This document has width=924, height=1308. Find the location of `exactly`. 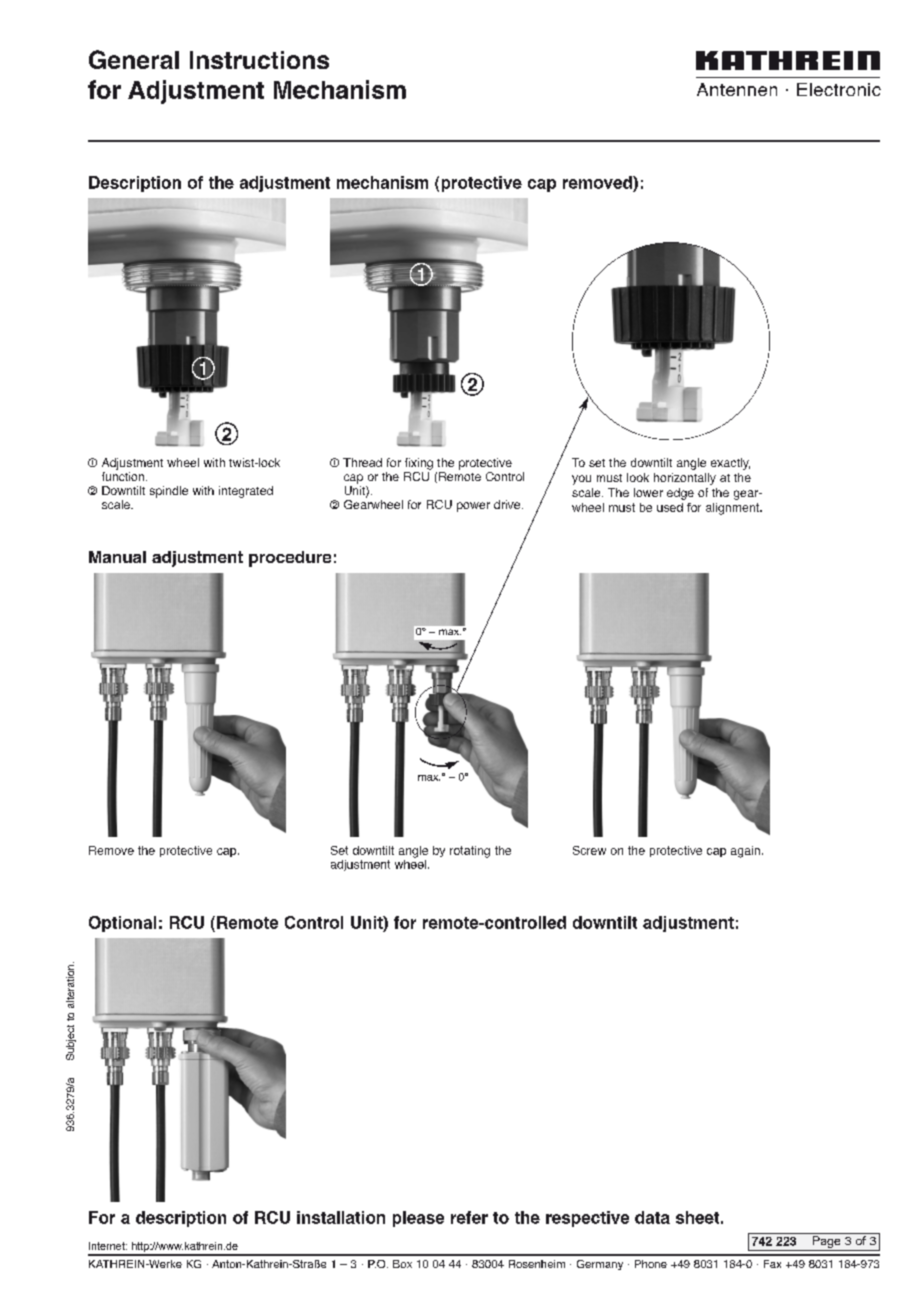

exactly is located at coordinates (730, 464).
